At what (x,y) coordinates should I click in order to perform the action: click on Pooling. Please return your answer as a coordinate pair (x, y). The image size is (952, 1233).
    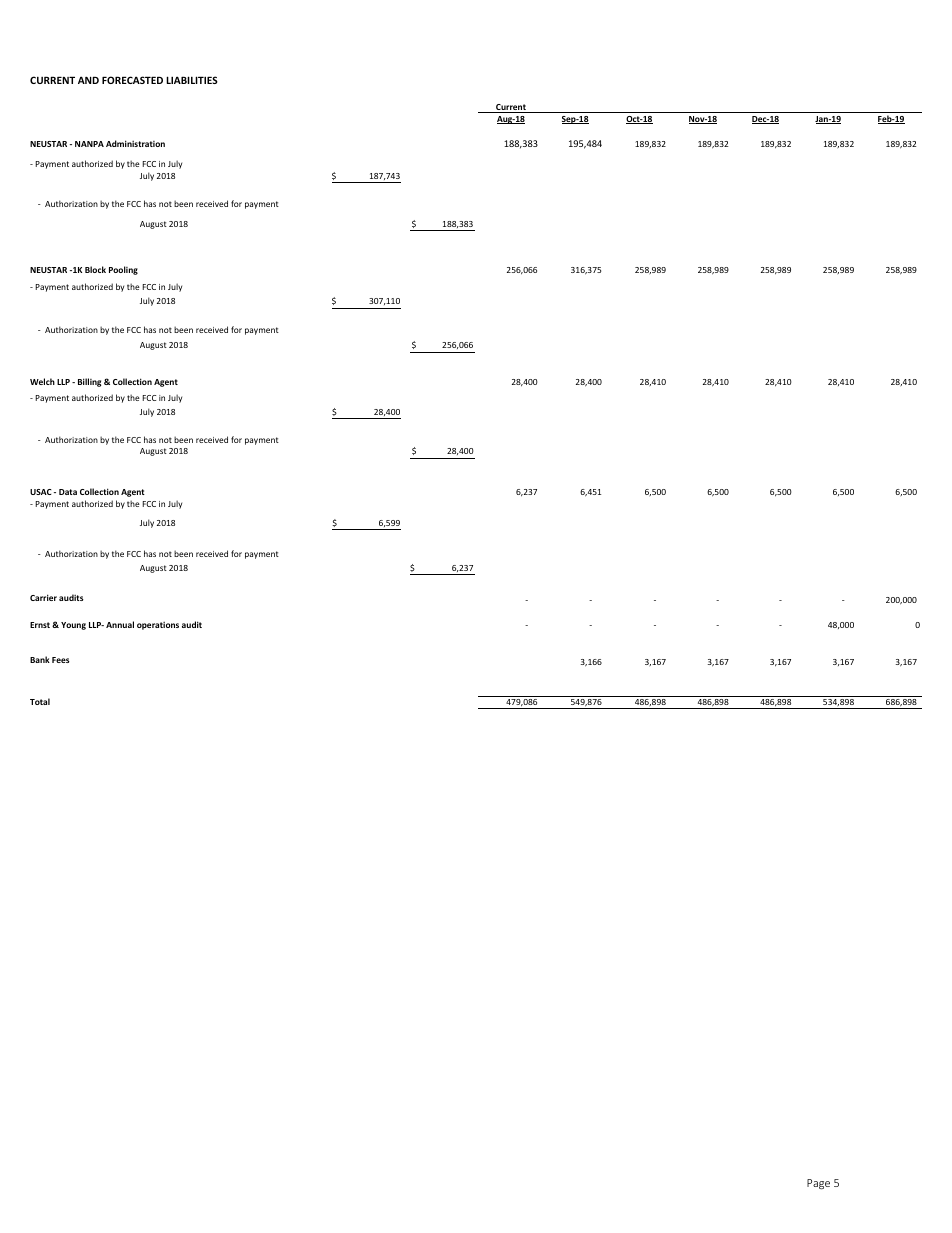
    Looking at the image, I should click on (123, 270).
